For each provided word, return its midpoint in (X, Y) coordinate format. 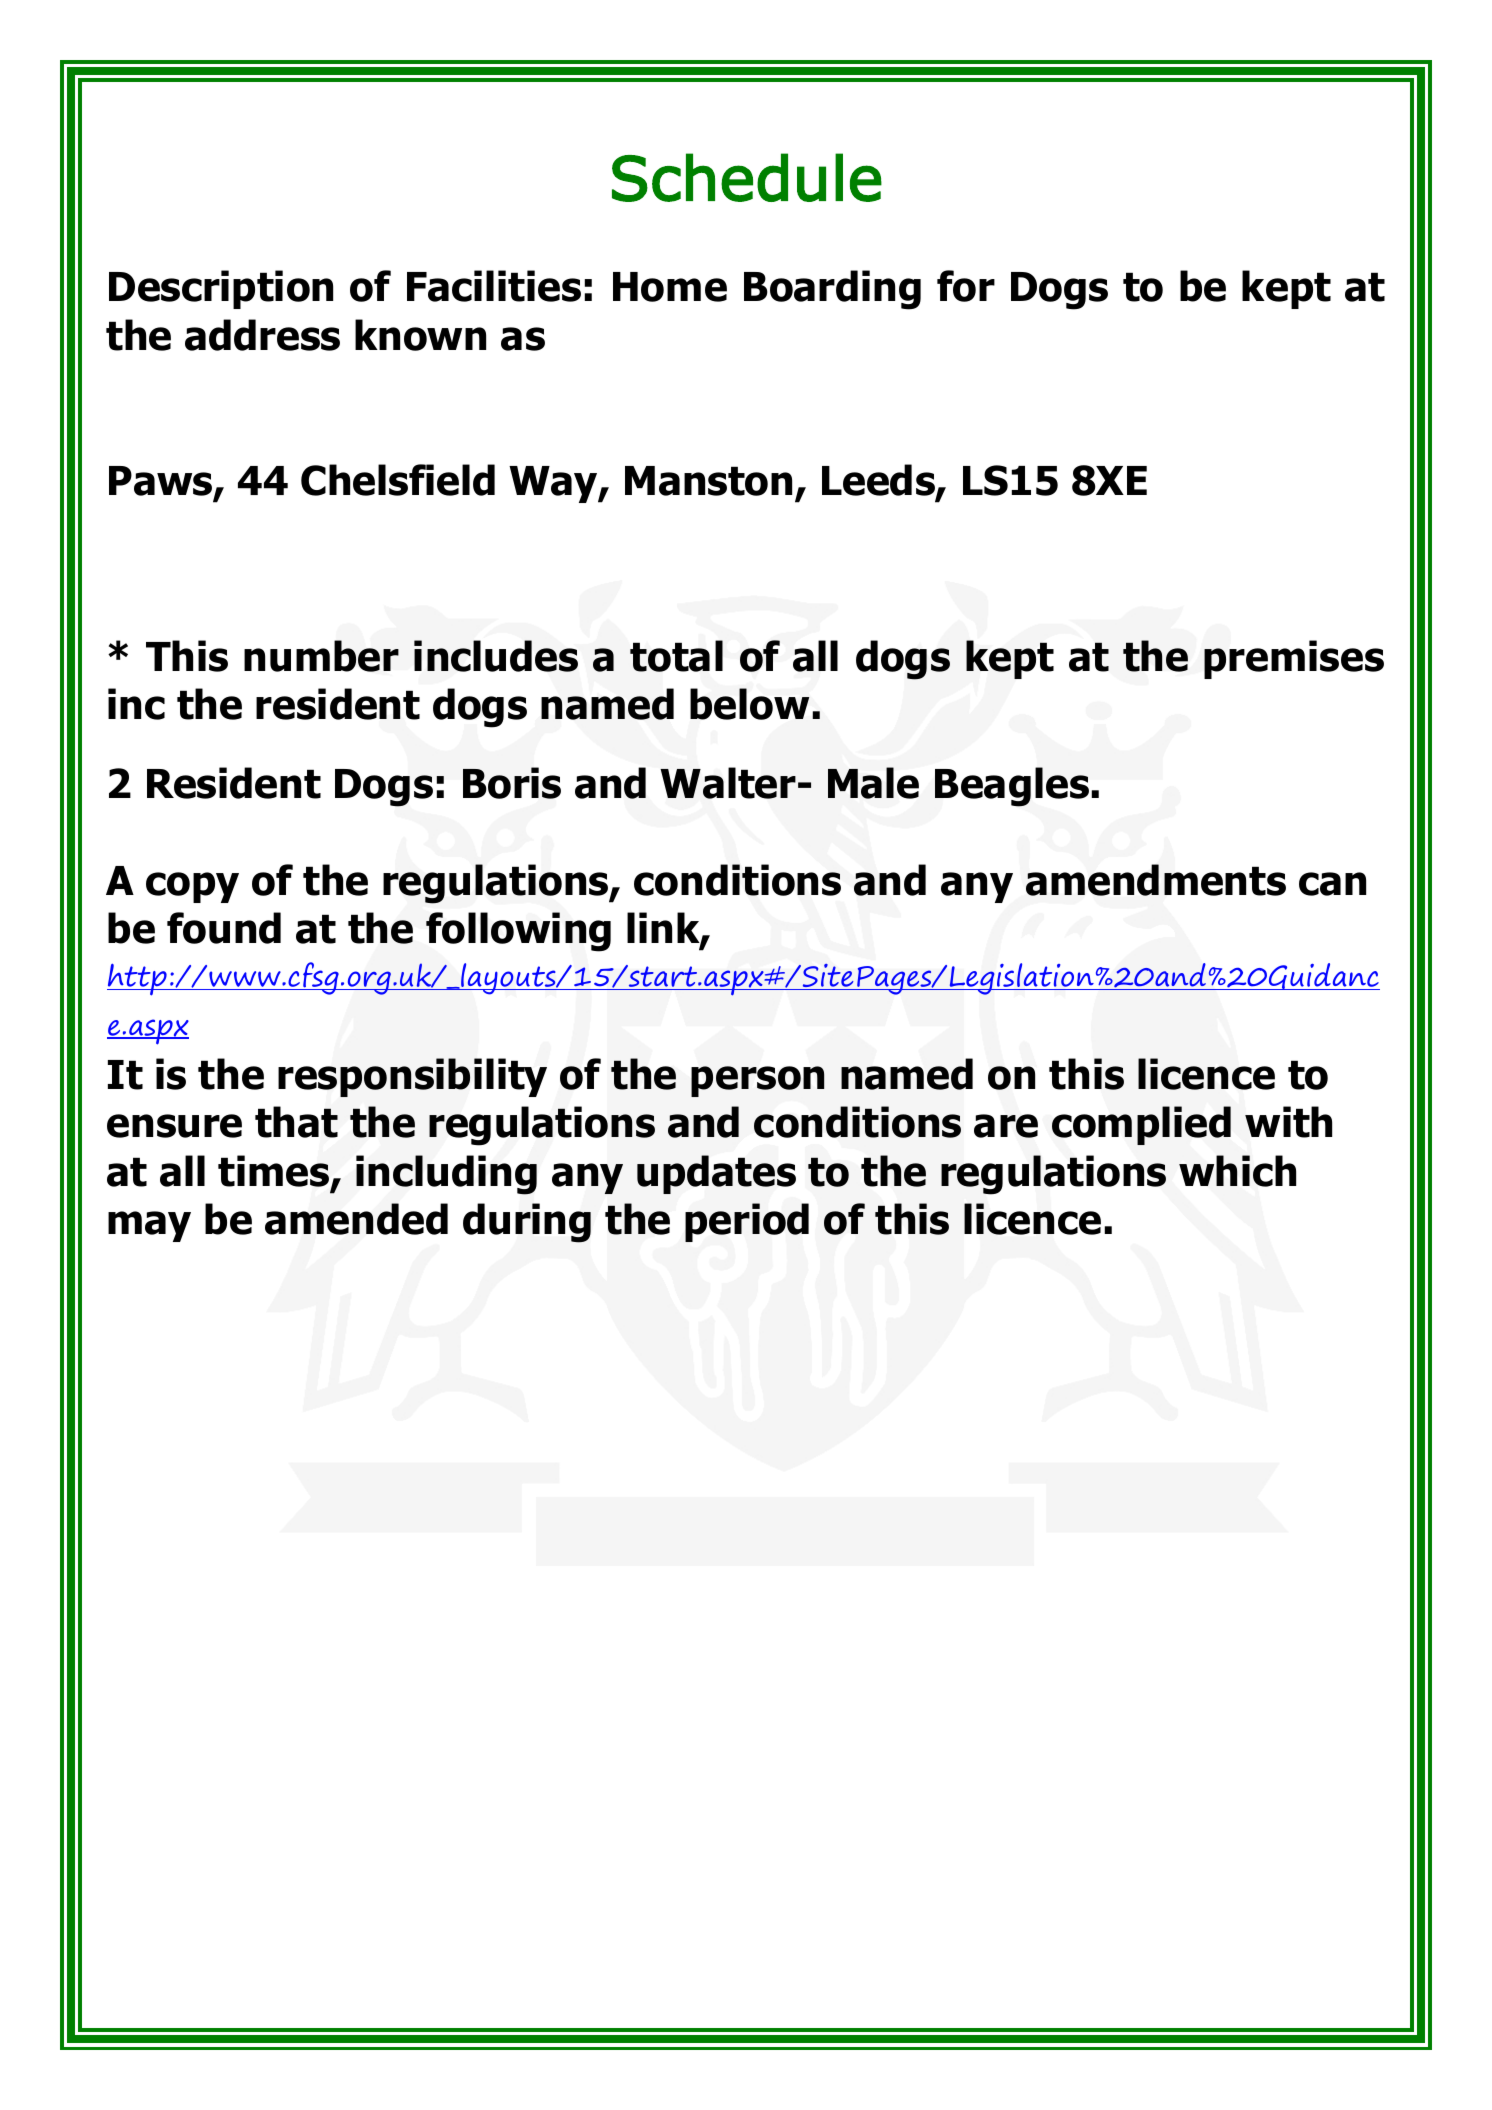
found (224, 928)
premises (1294, 659)
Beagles (1012, 787)
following (518, 932)
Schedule (747, 177)
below (749, 704)
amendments (1156, 880)
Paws (162, 482)
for (966, 286)
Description (221, 289)
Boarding (832, 290)
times (275, 1172)
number (321, 656)
